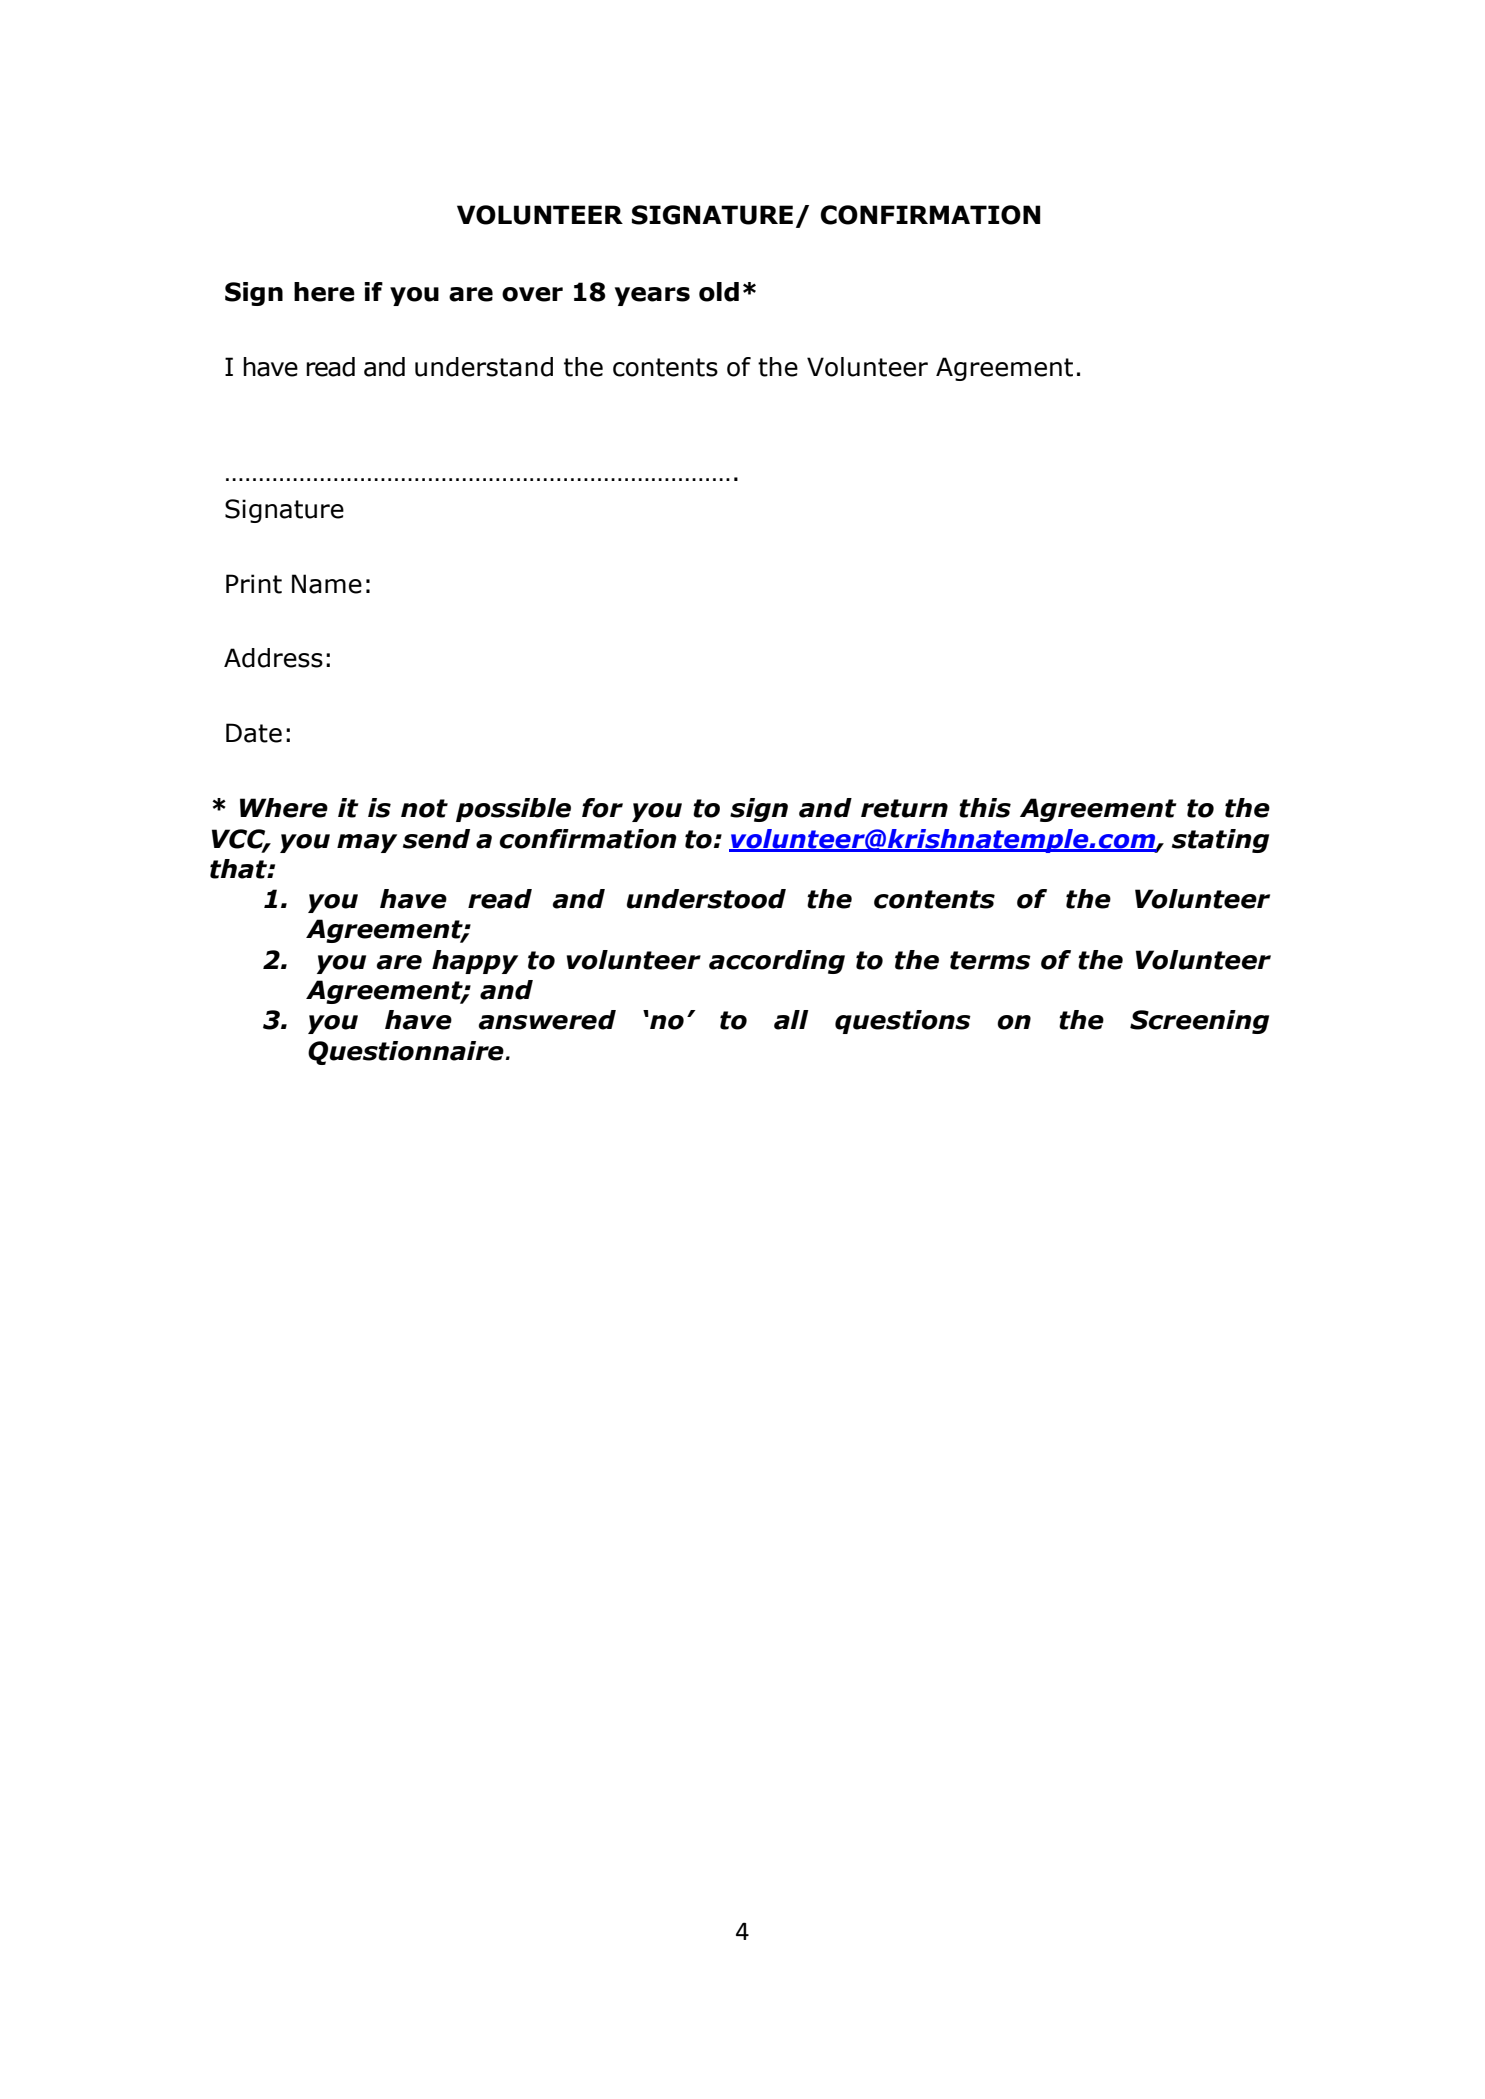 This page has width=1485, height=2099. I want to click on Questionnaire, so click(407, 1053).
